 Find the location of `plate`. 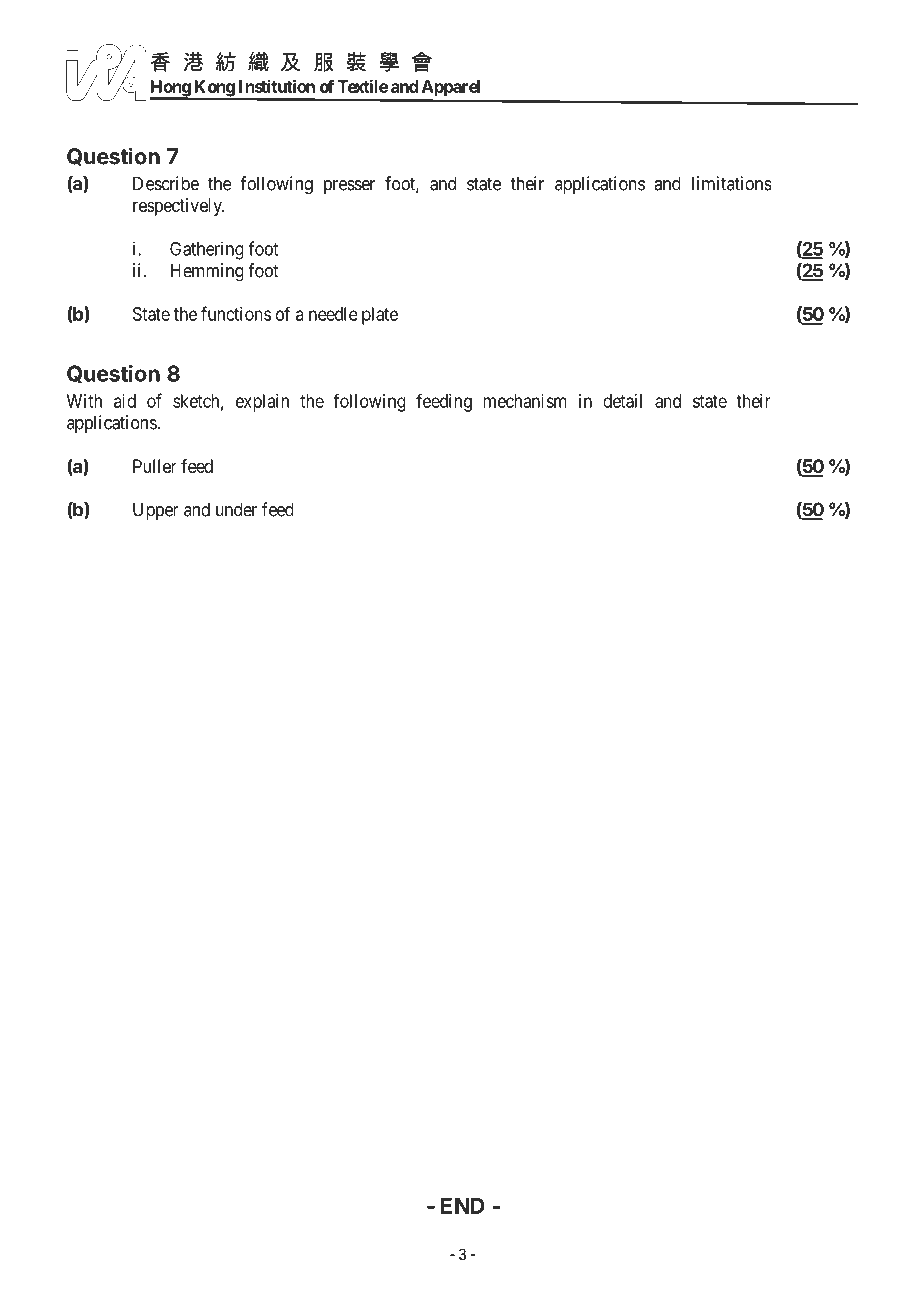

plate is located at coordinates (380, 316).
